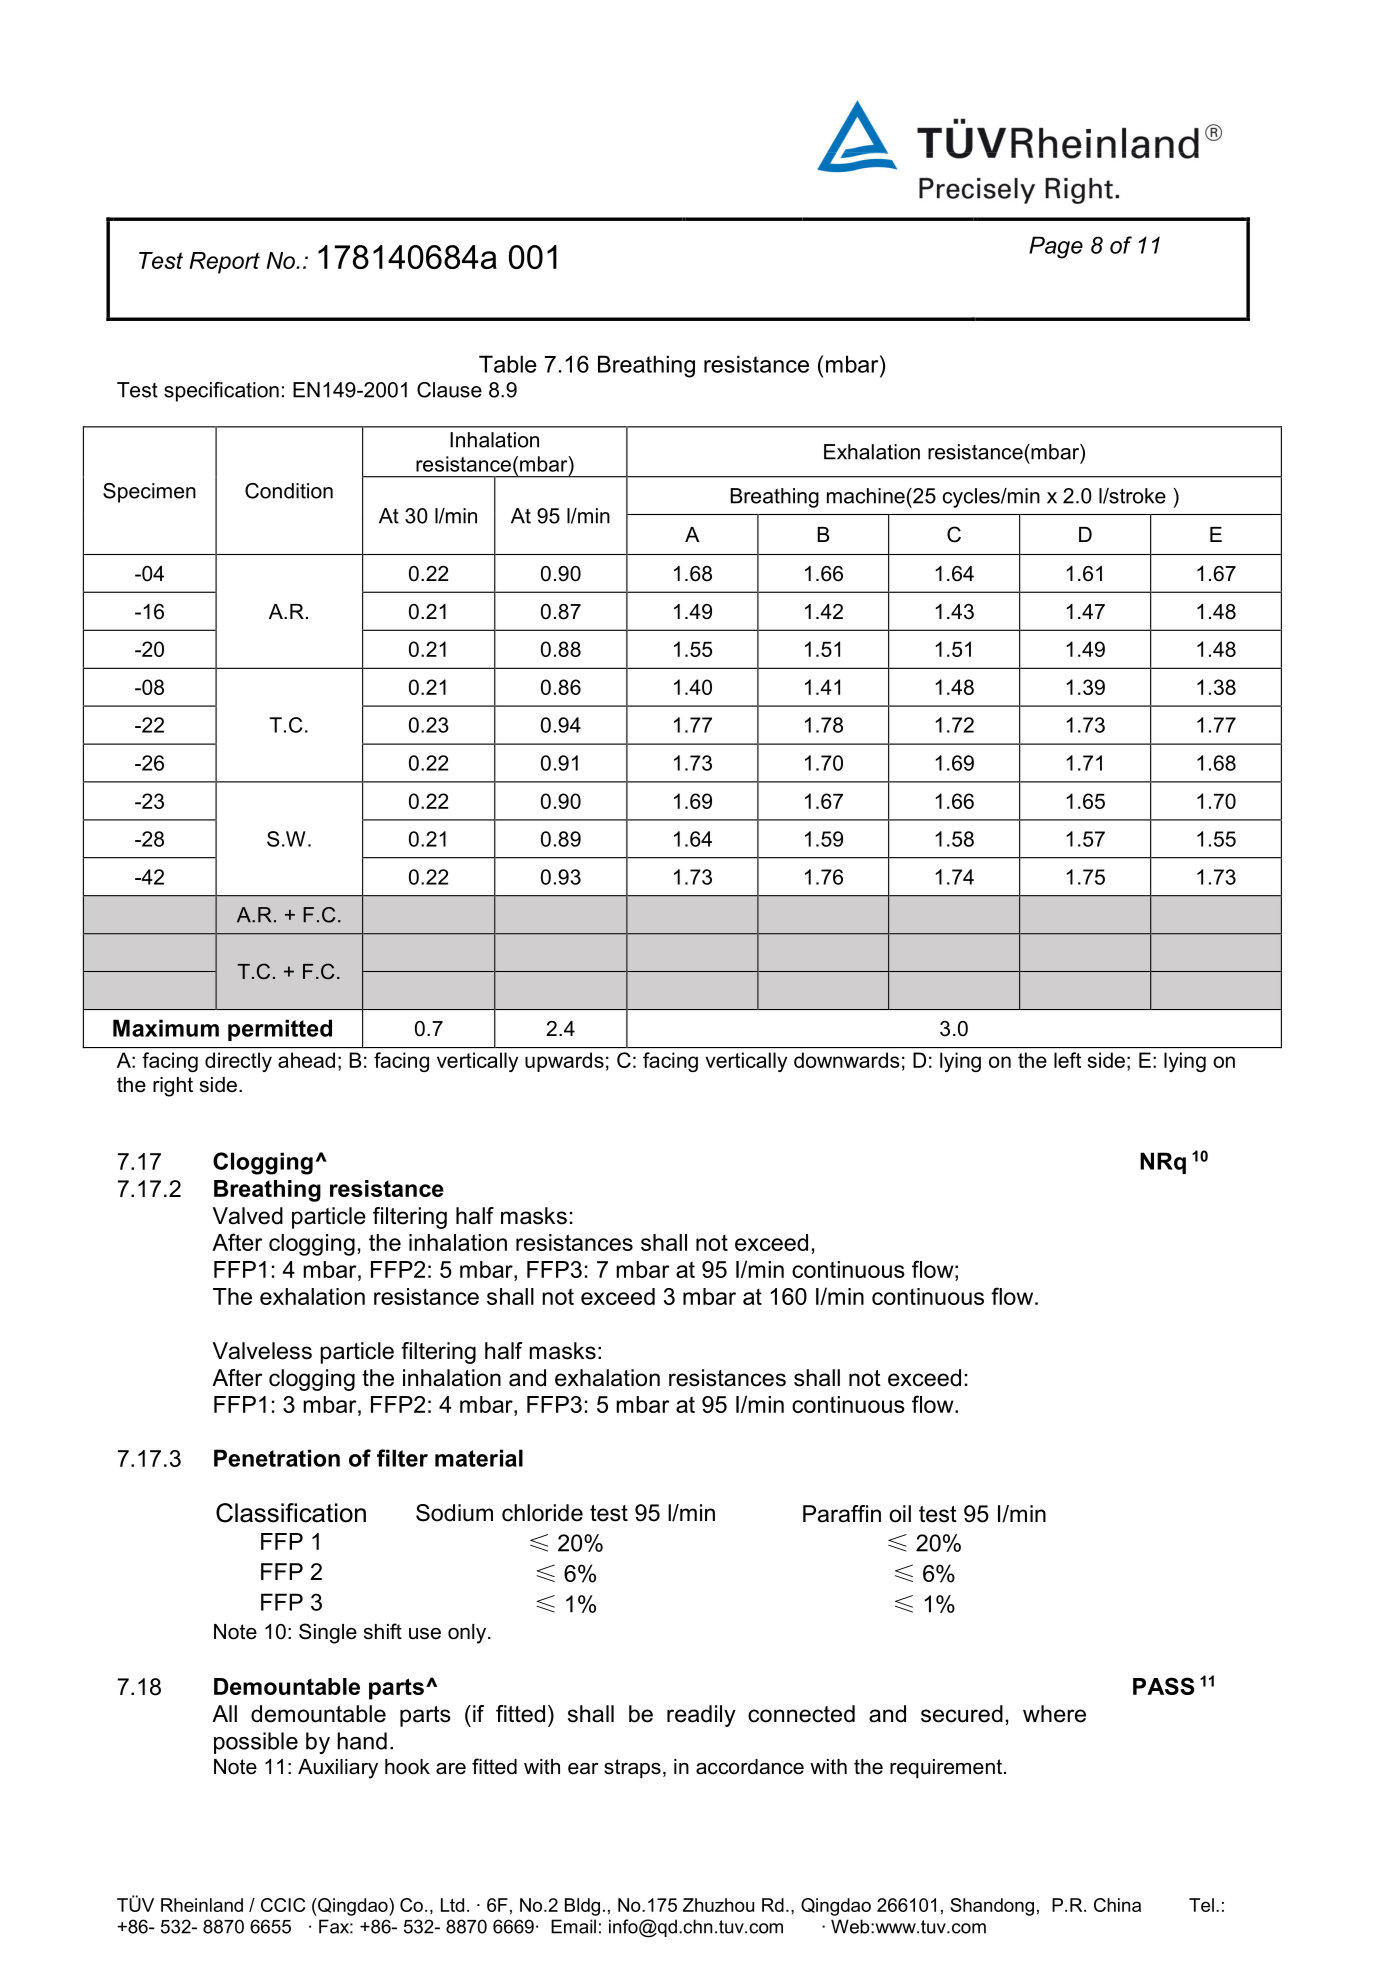 Image resolution: width=1397 pixels, height=1977 pixels. Describe the element at coordinates (224, 263) in the document. I see `Report` at that location.
